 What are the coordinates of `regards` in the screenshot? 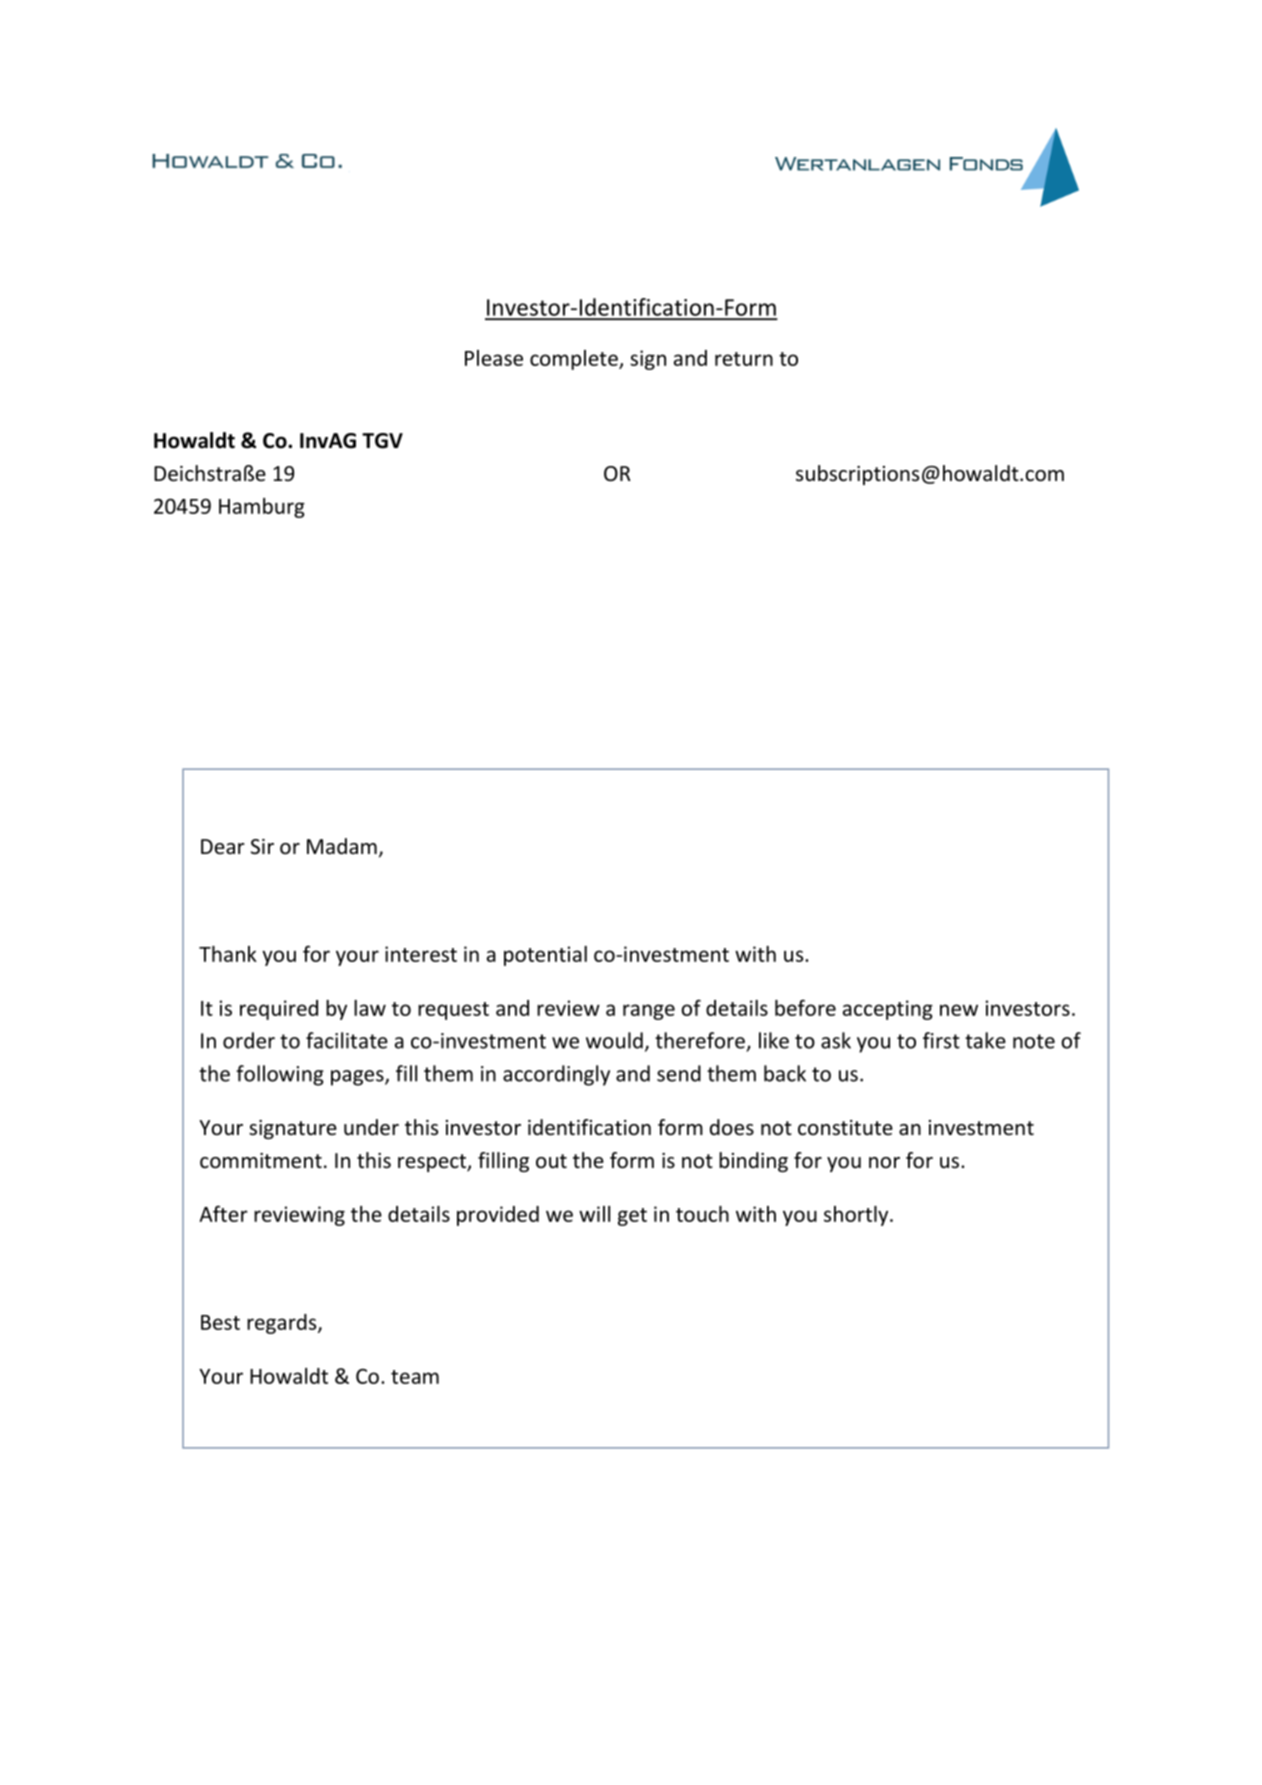 It's located at (283, 1324).
